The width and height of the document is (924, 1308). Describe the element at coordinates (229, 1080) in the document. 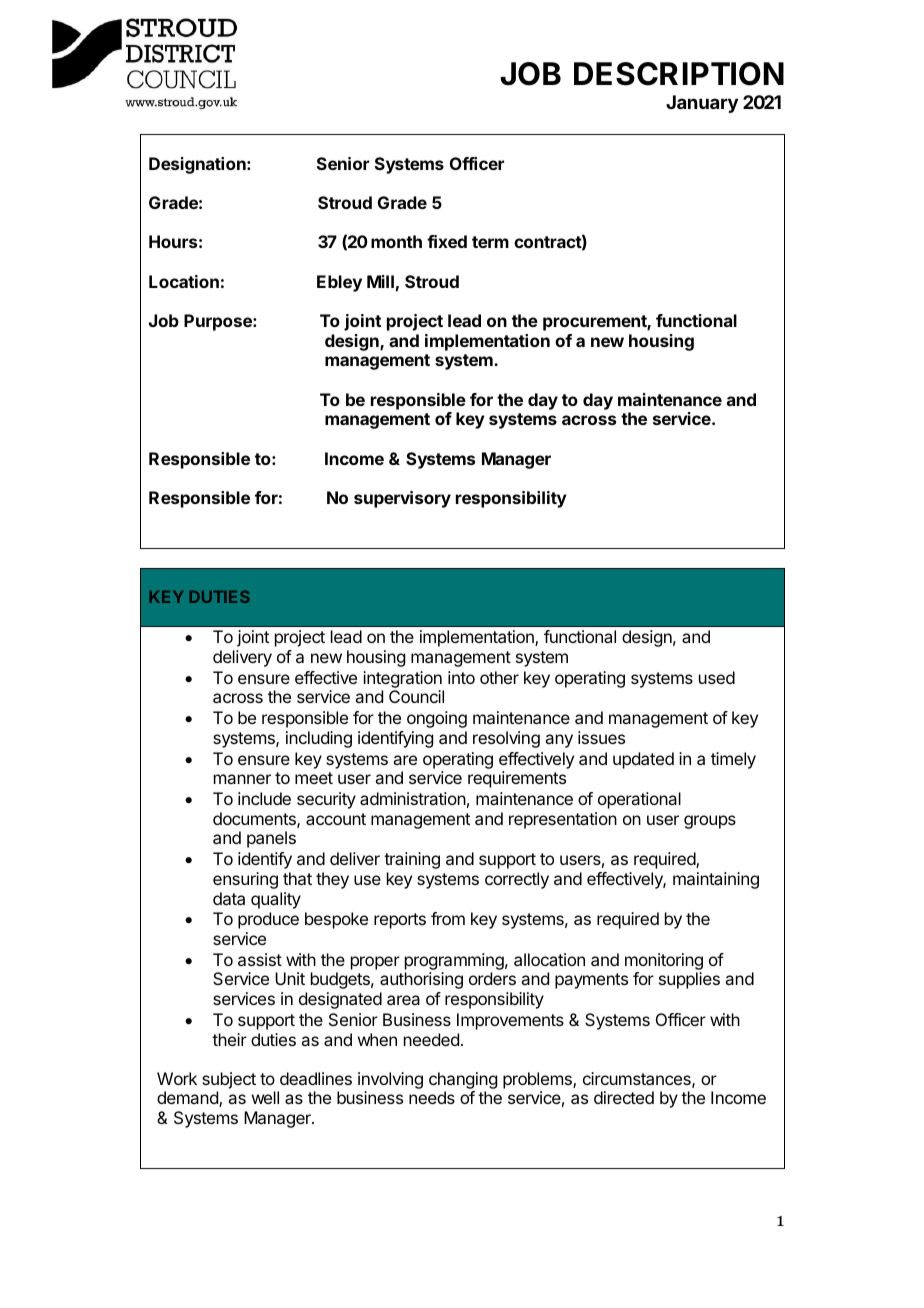

I see `subject` at that location.
